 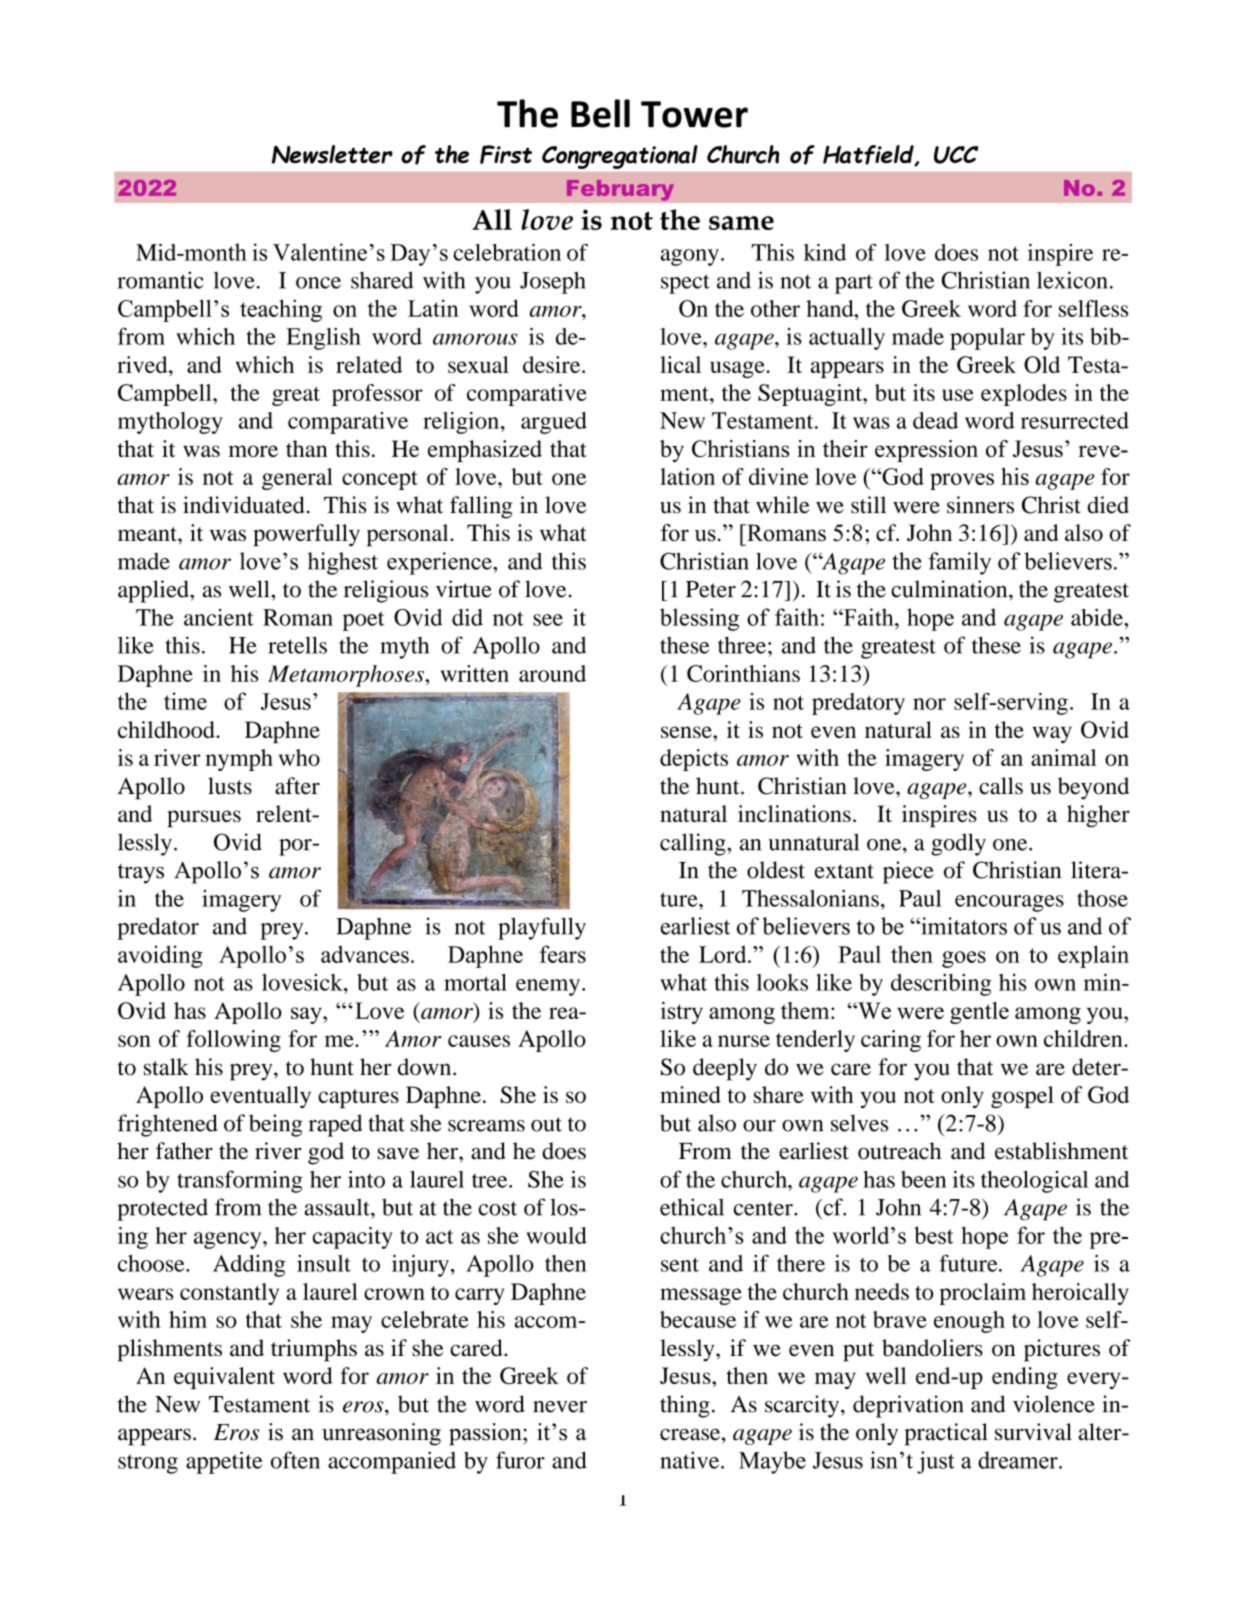 I want to click on Congregational, so click(x=620, y=157).
